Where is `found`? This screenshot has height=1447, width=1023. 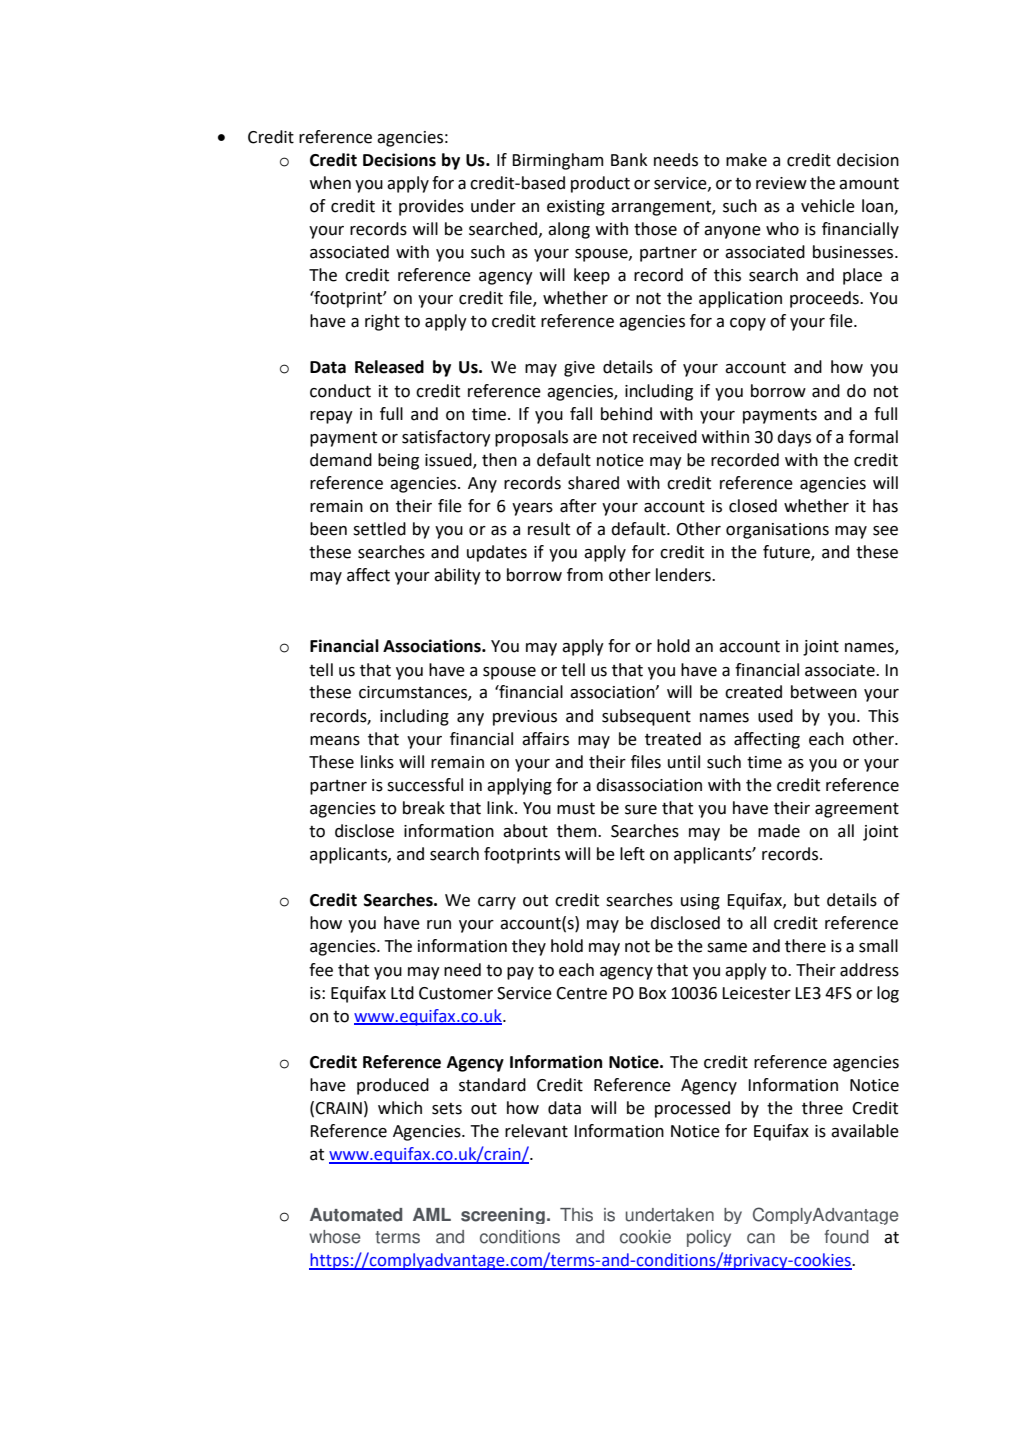
found is located at coordinates (846, 1237).
